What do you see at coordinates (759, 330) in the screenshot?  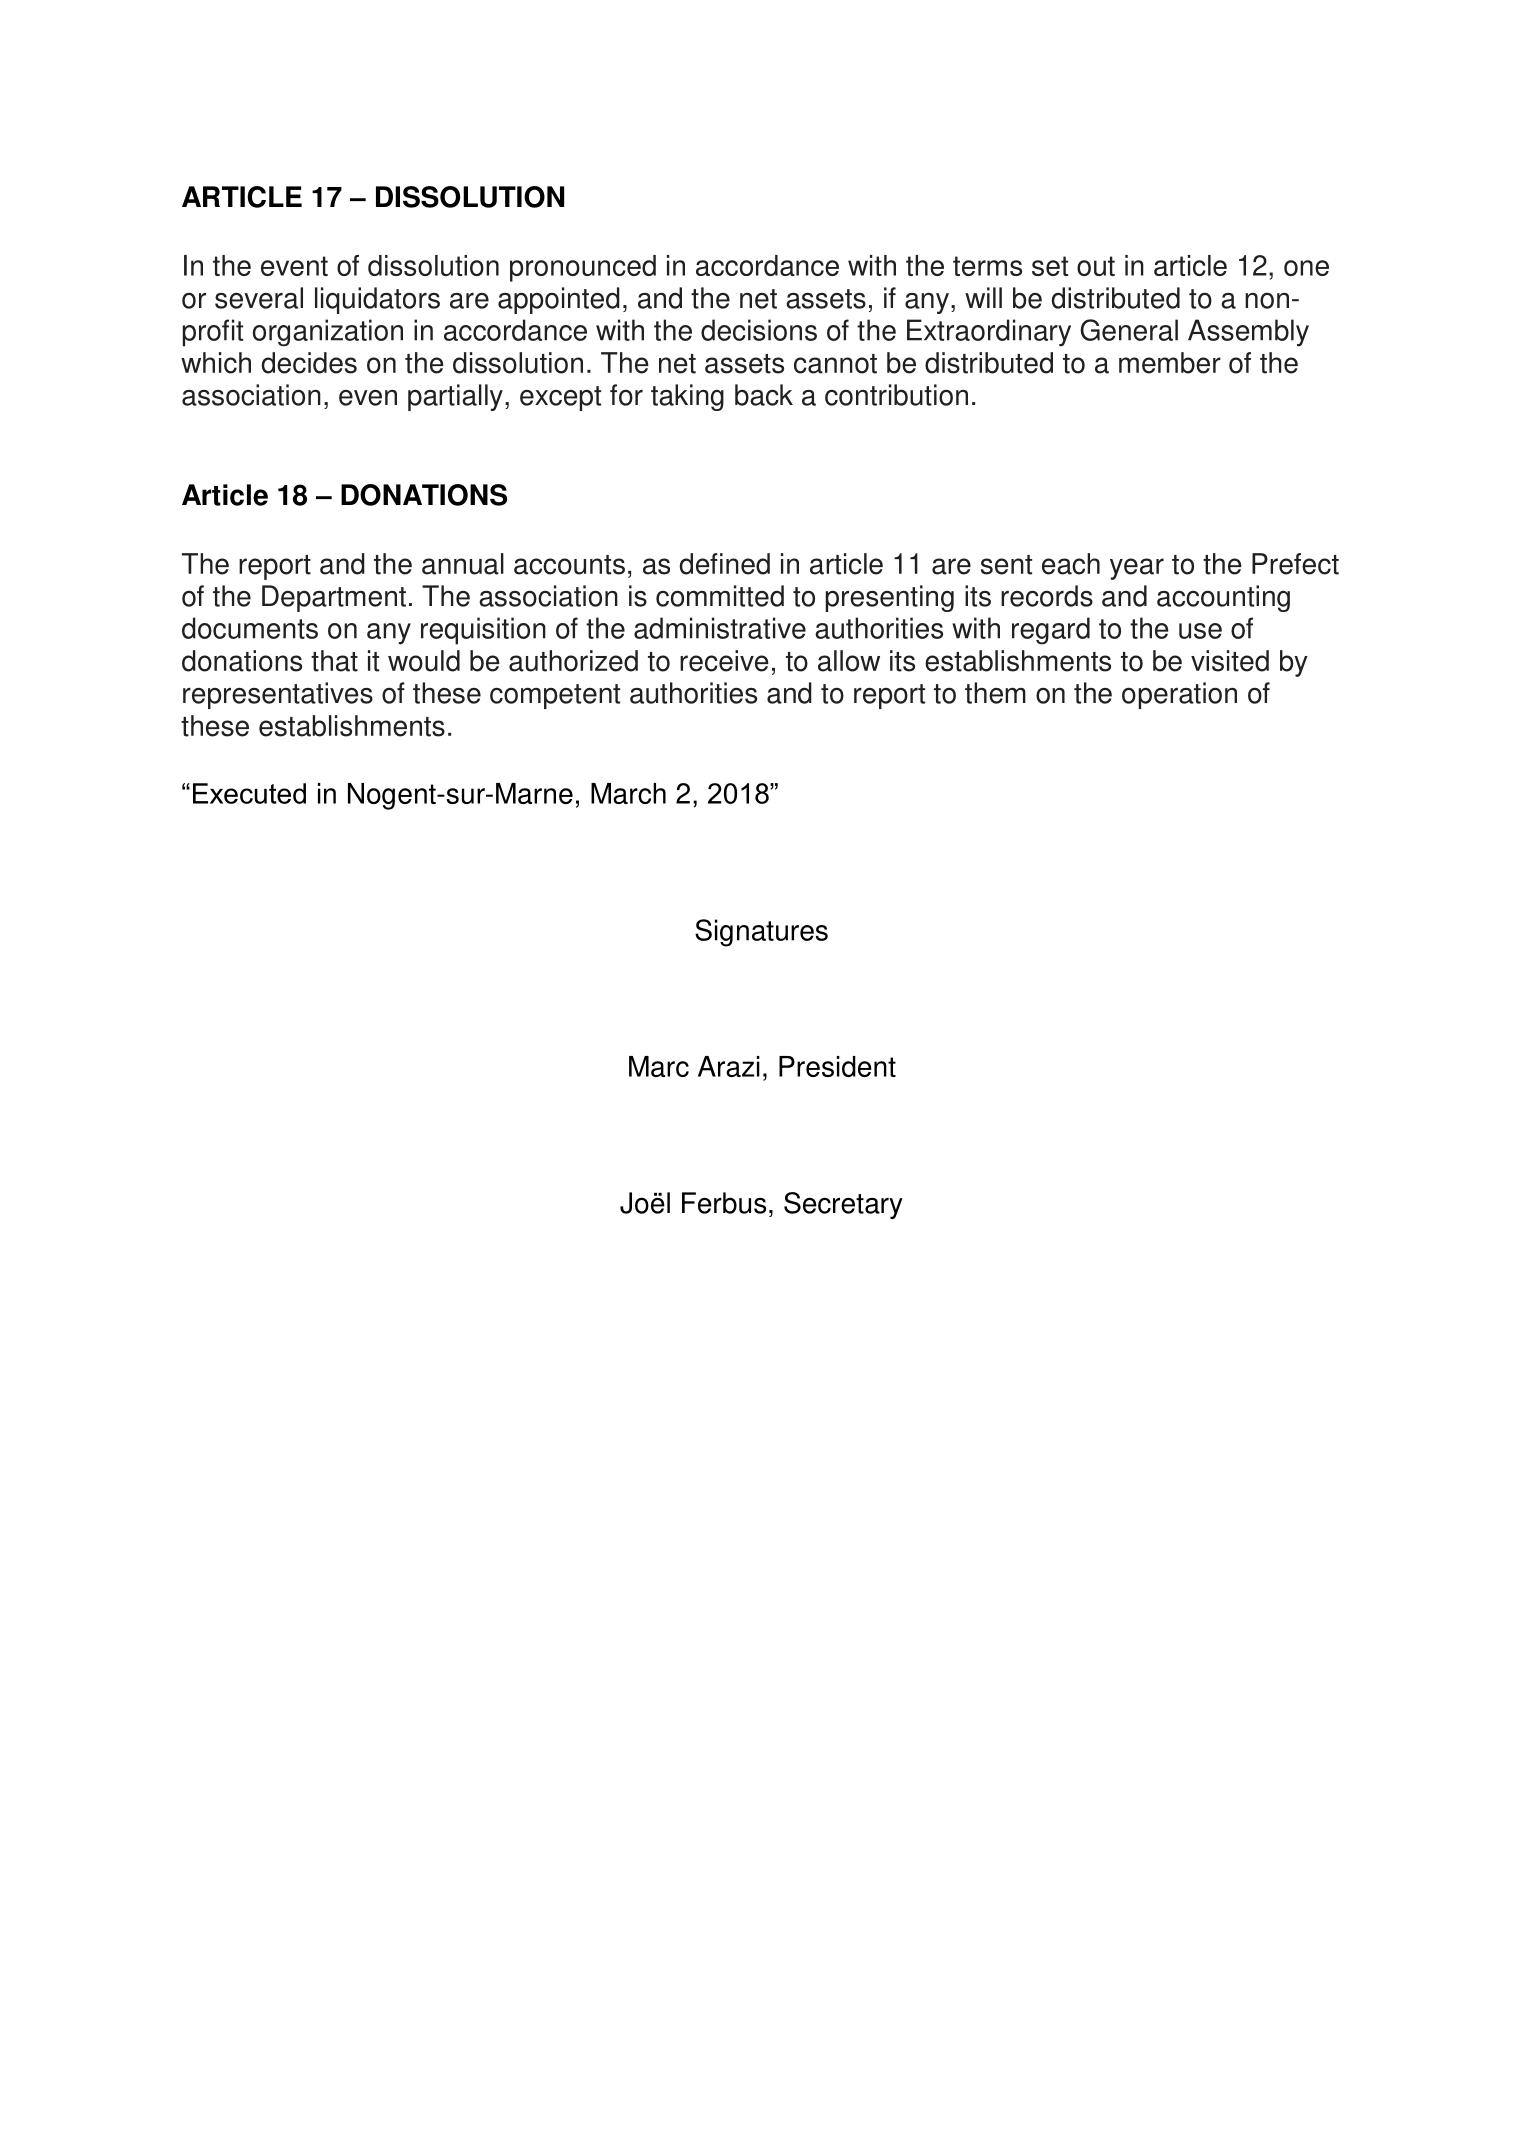 I see `decisions` at bounding box center [759, 330].
